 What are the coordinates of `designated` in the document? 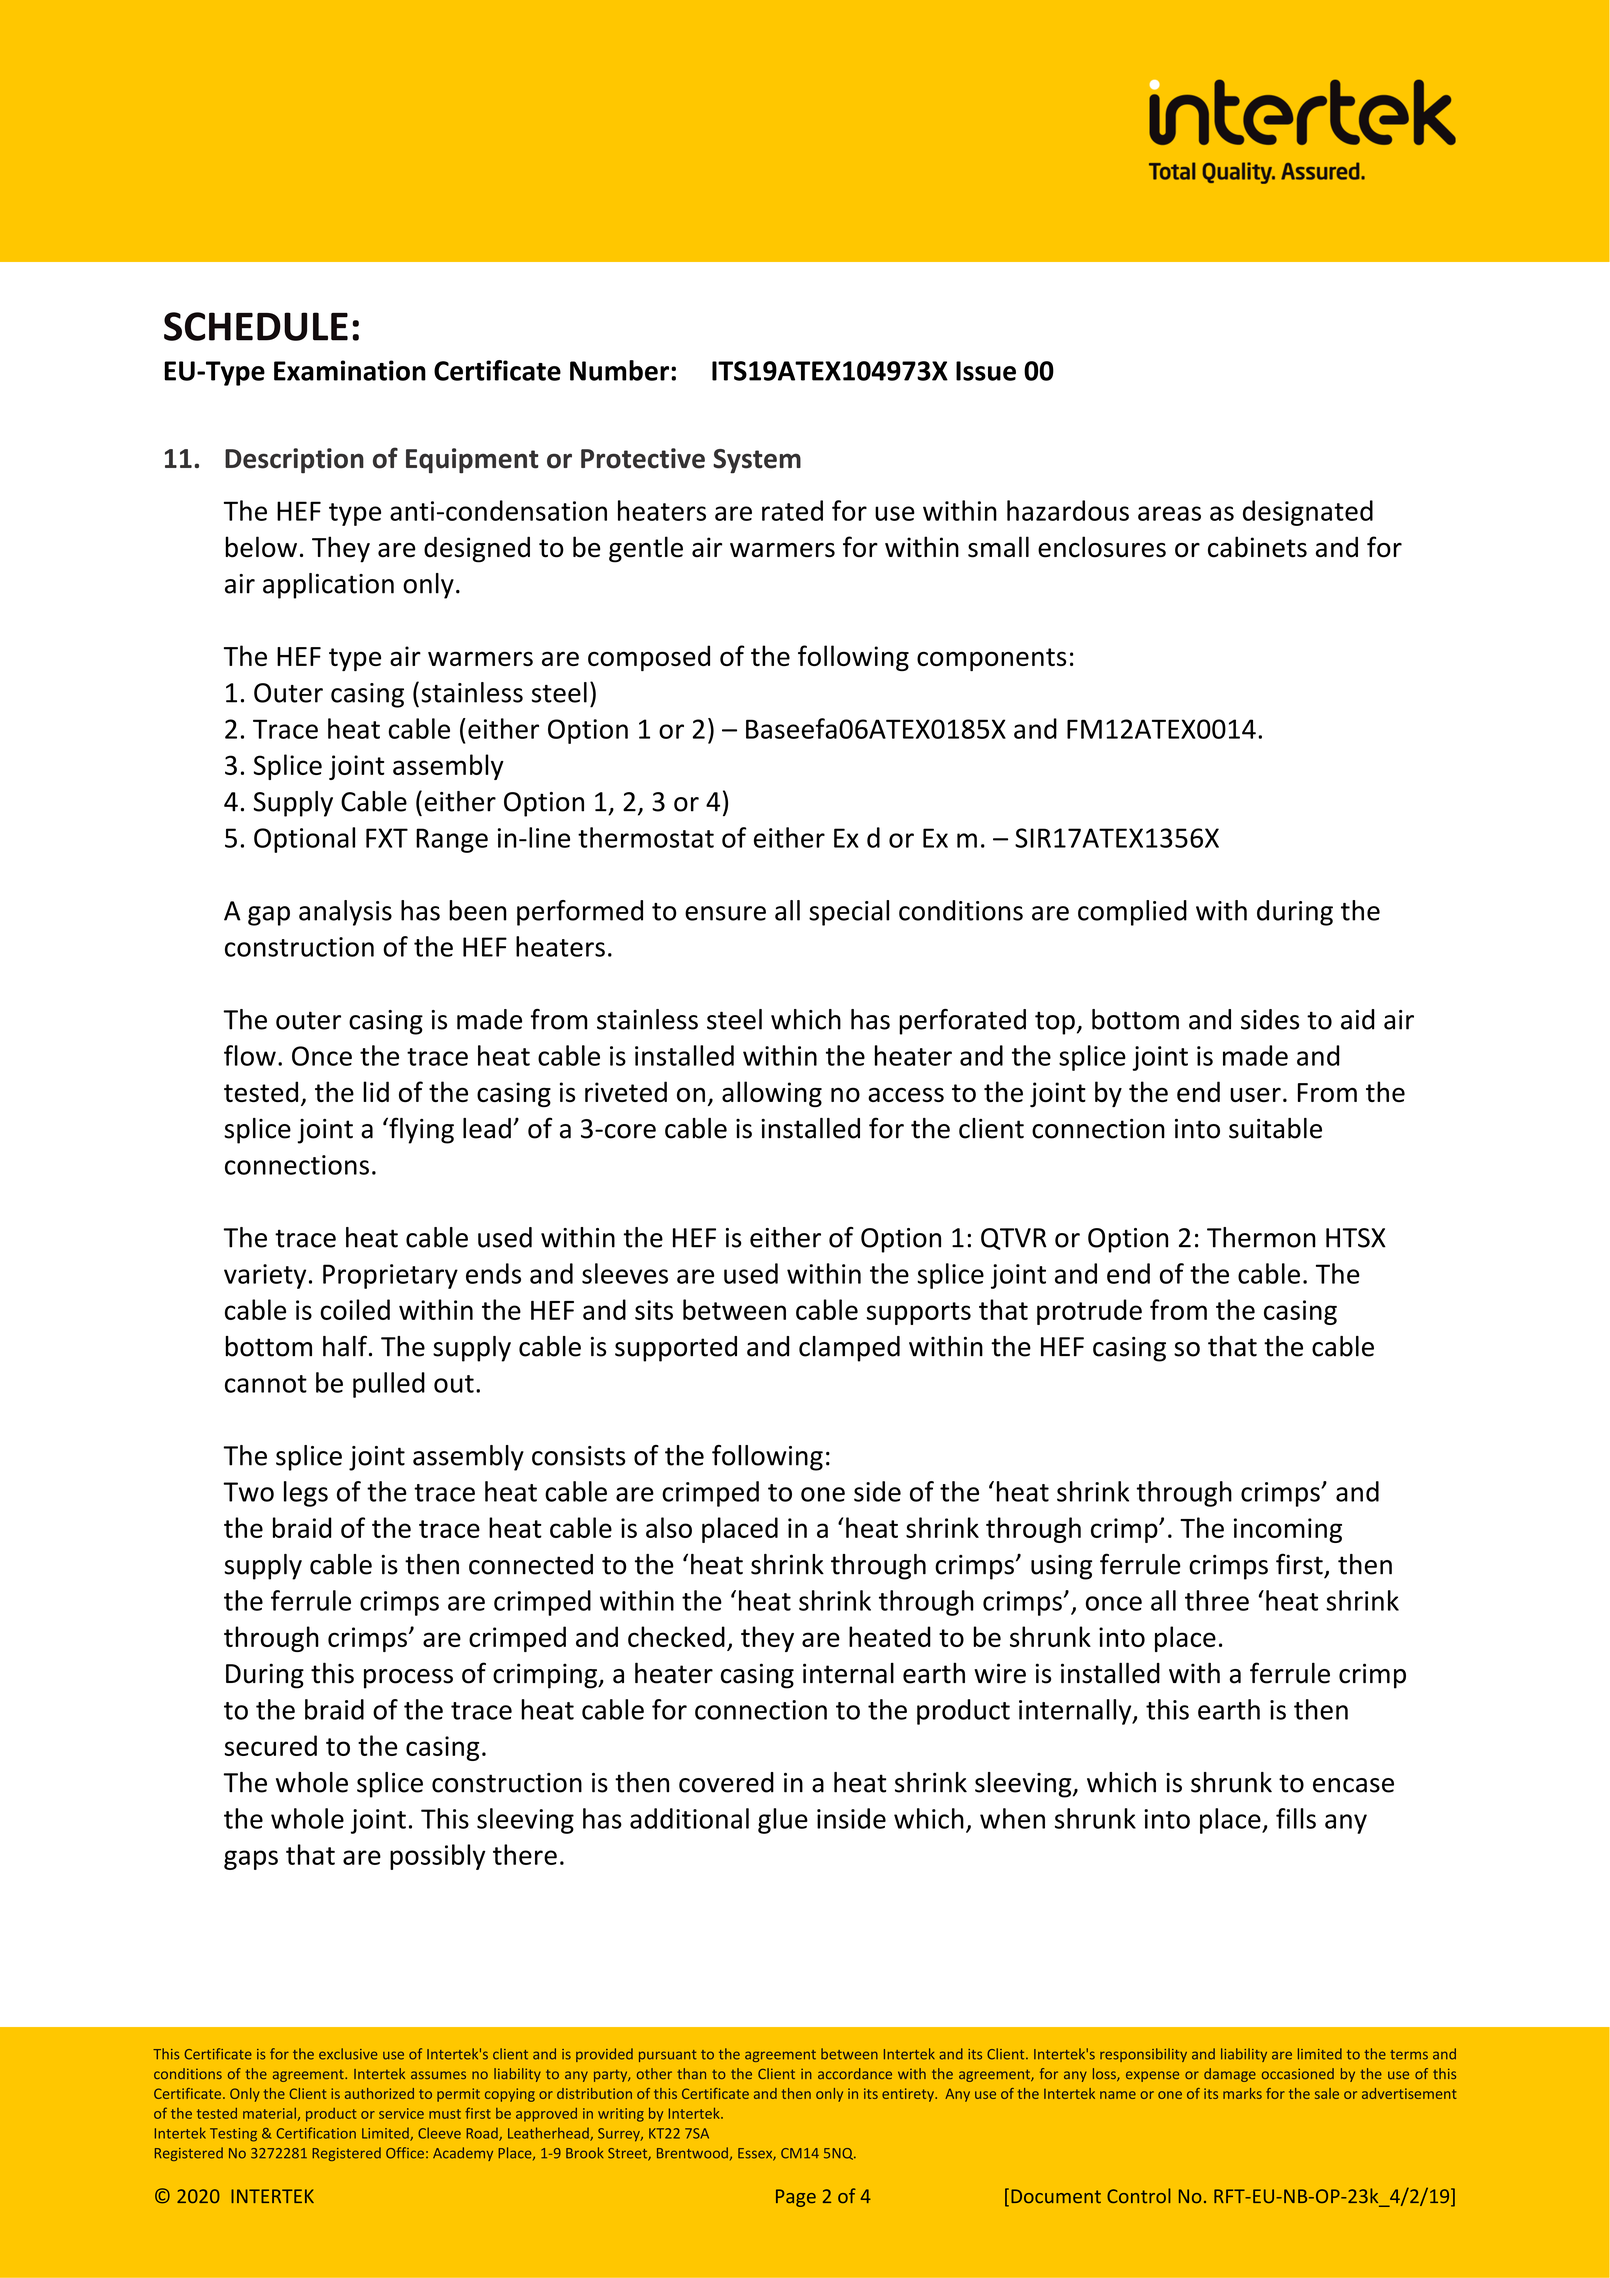 It's located at (1308, 513).
